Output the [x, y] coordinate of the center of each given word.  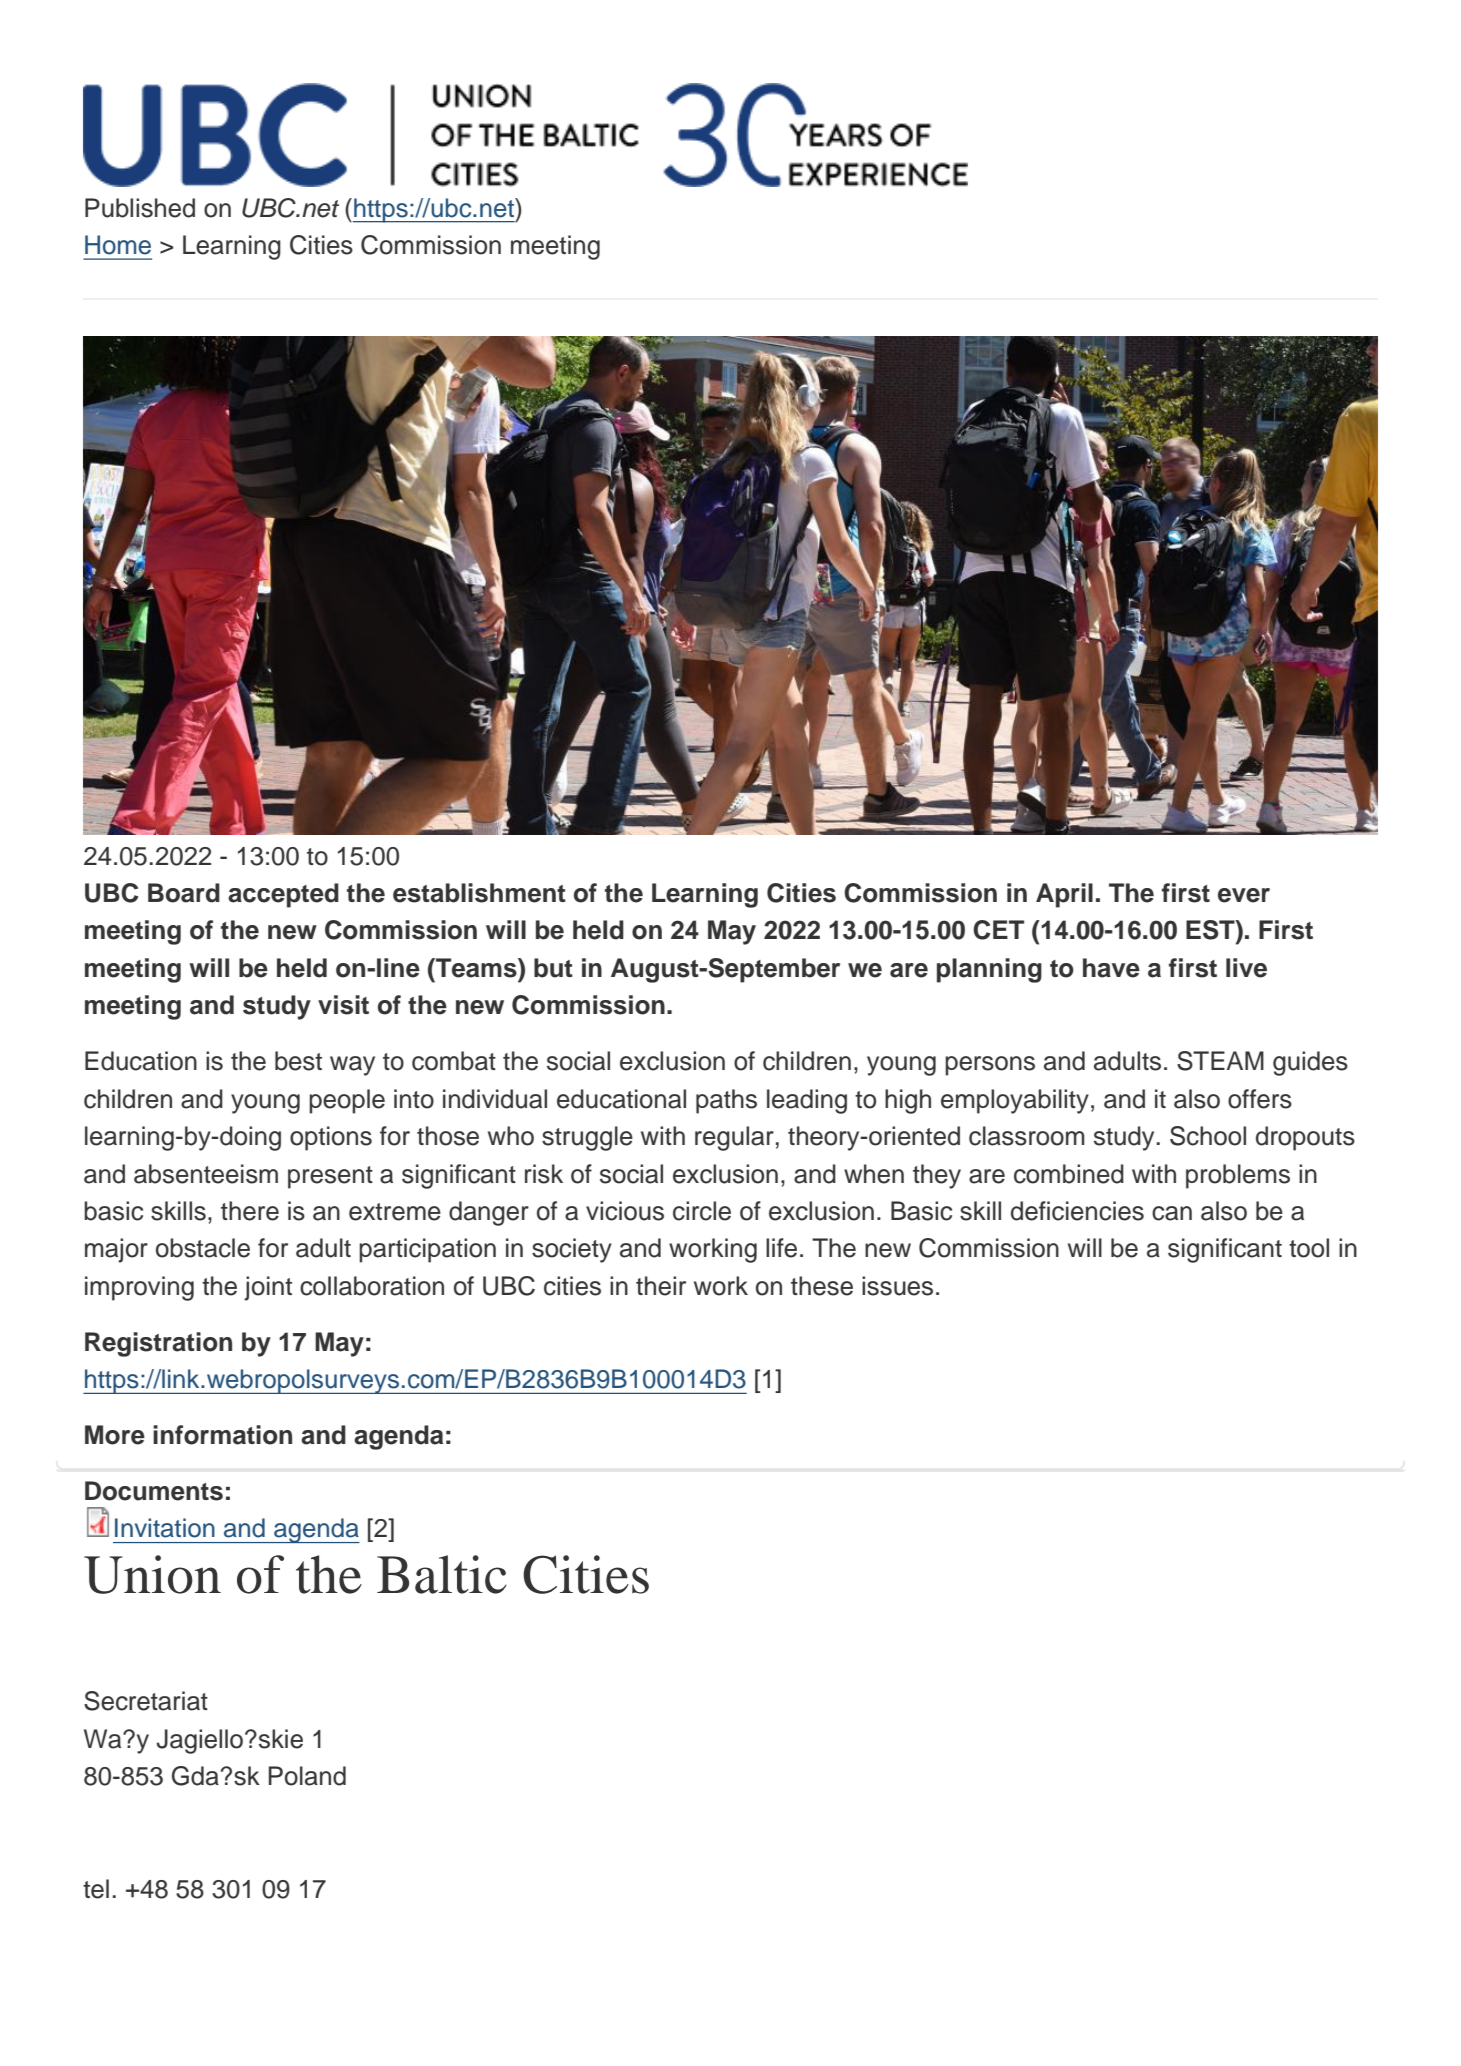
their [661, 1286]
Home [118, 245]
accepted [283, 895]
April [1064, 895]
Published [140, 208]
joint [268, 1288]
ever [1244, 895]
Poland [307, 1776]
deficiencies [1077, 1211]
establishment [479, 893]
